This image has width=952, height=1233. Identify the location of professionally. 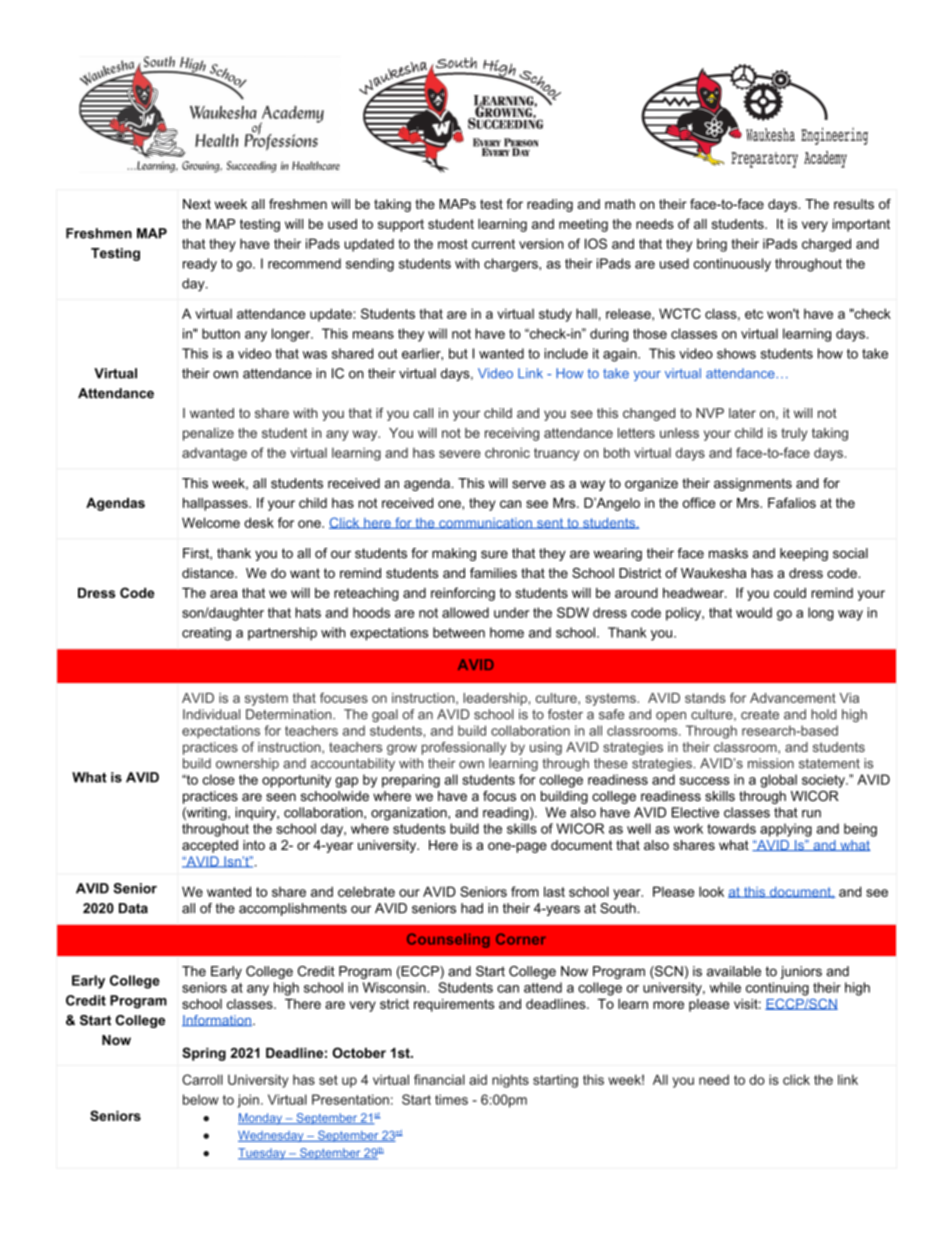
(464, 748).
